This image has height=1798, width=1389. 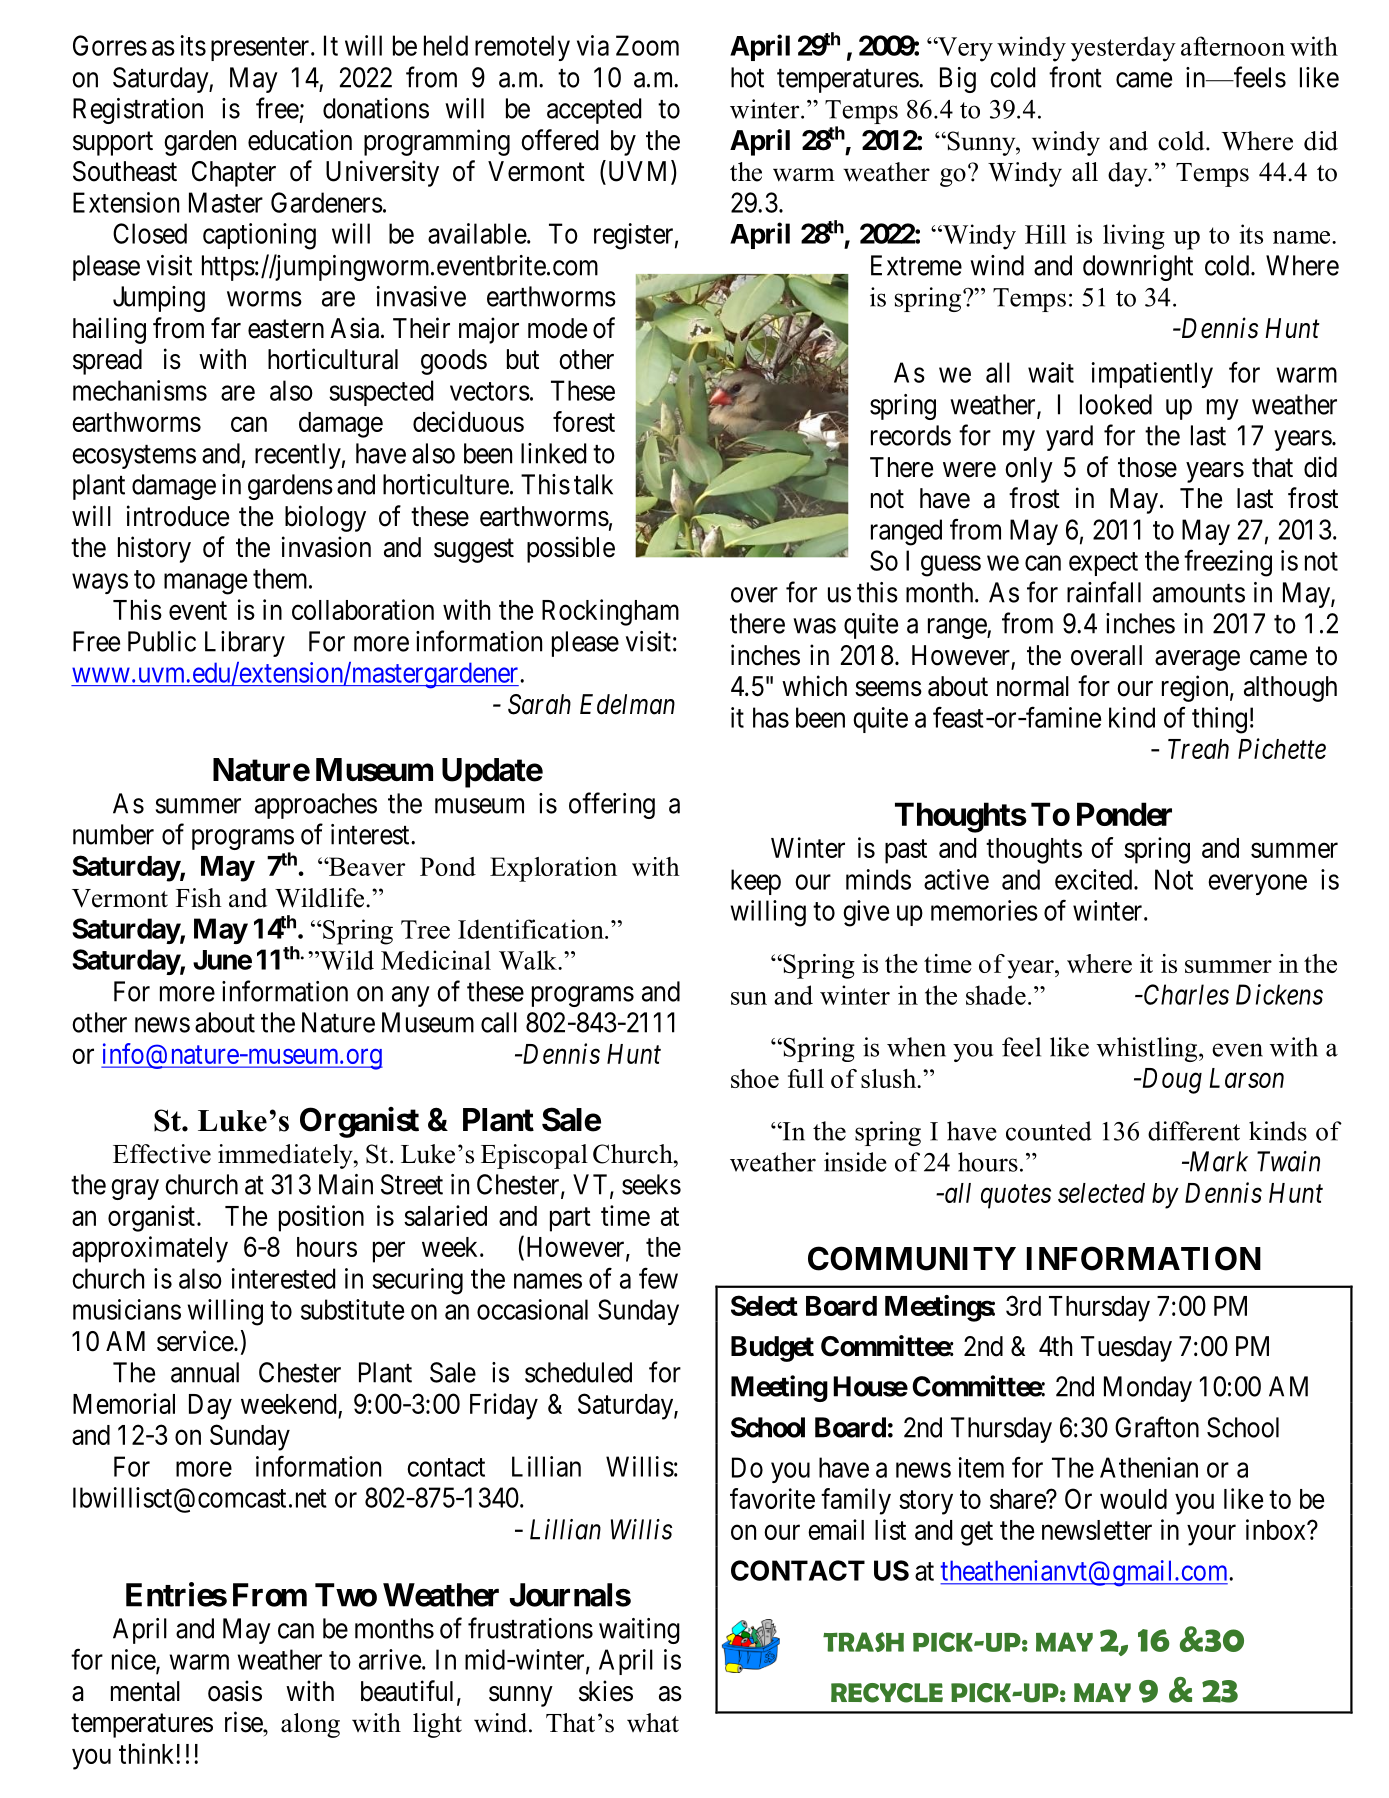 I want to click on excited, so click(x=1095, y=879).
